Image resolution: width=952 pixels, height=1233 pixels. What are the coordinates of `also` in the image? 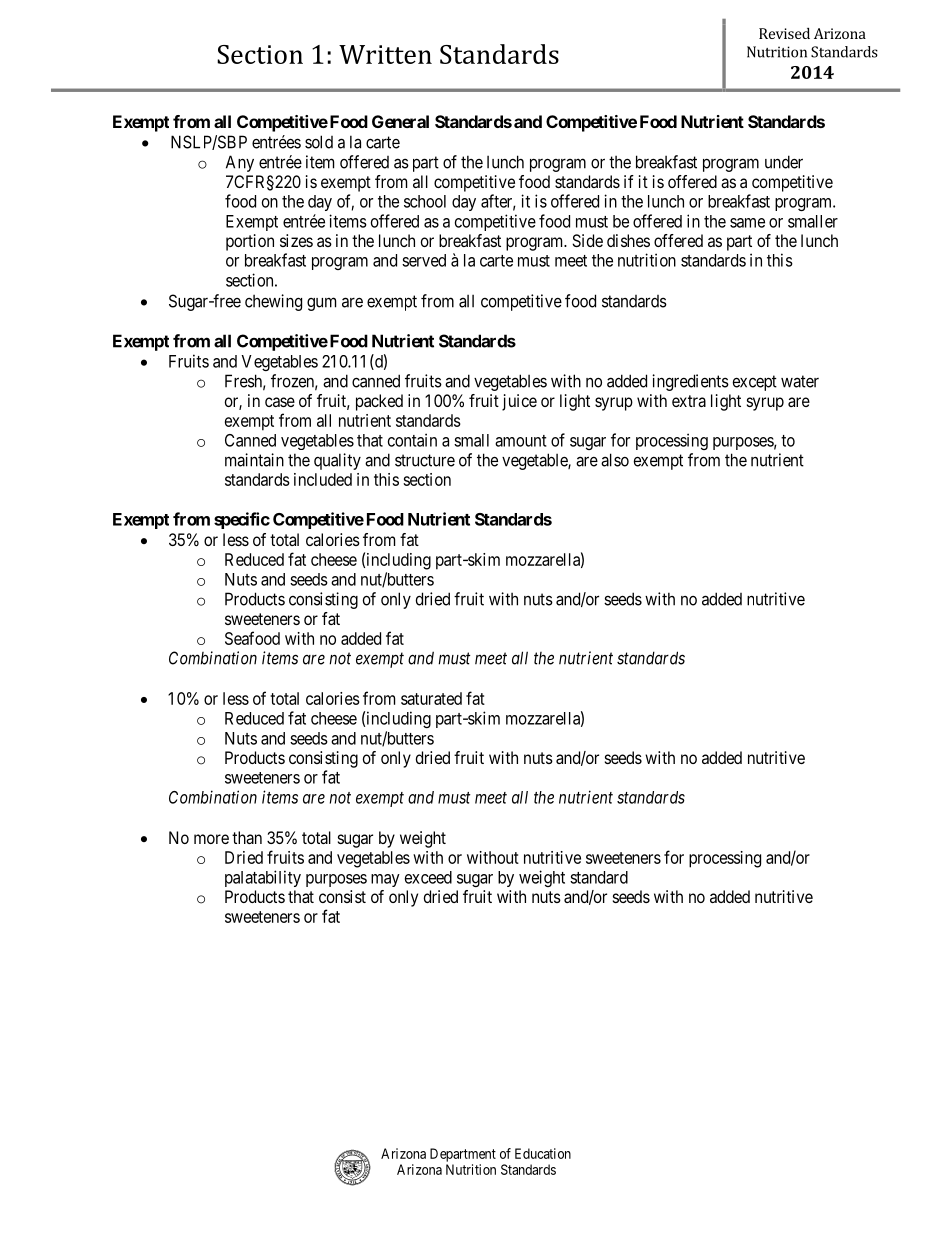 It's located at (615, 460).
